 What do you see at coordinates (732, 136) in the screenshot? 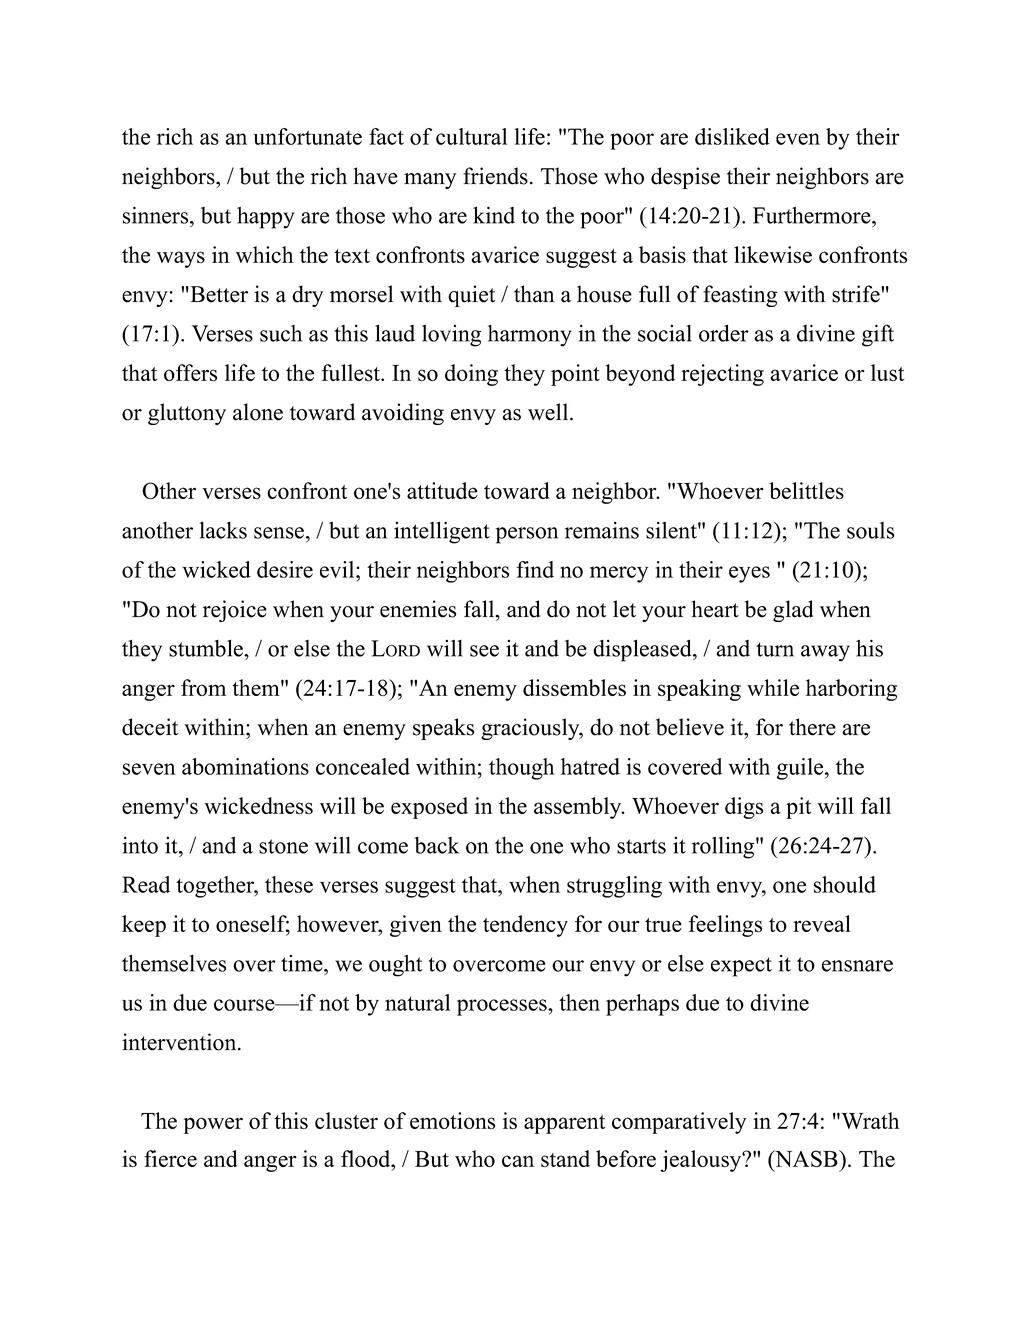
I see `disliked` at bounding box center [732, 136].
